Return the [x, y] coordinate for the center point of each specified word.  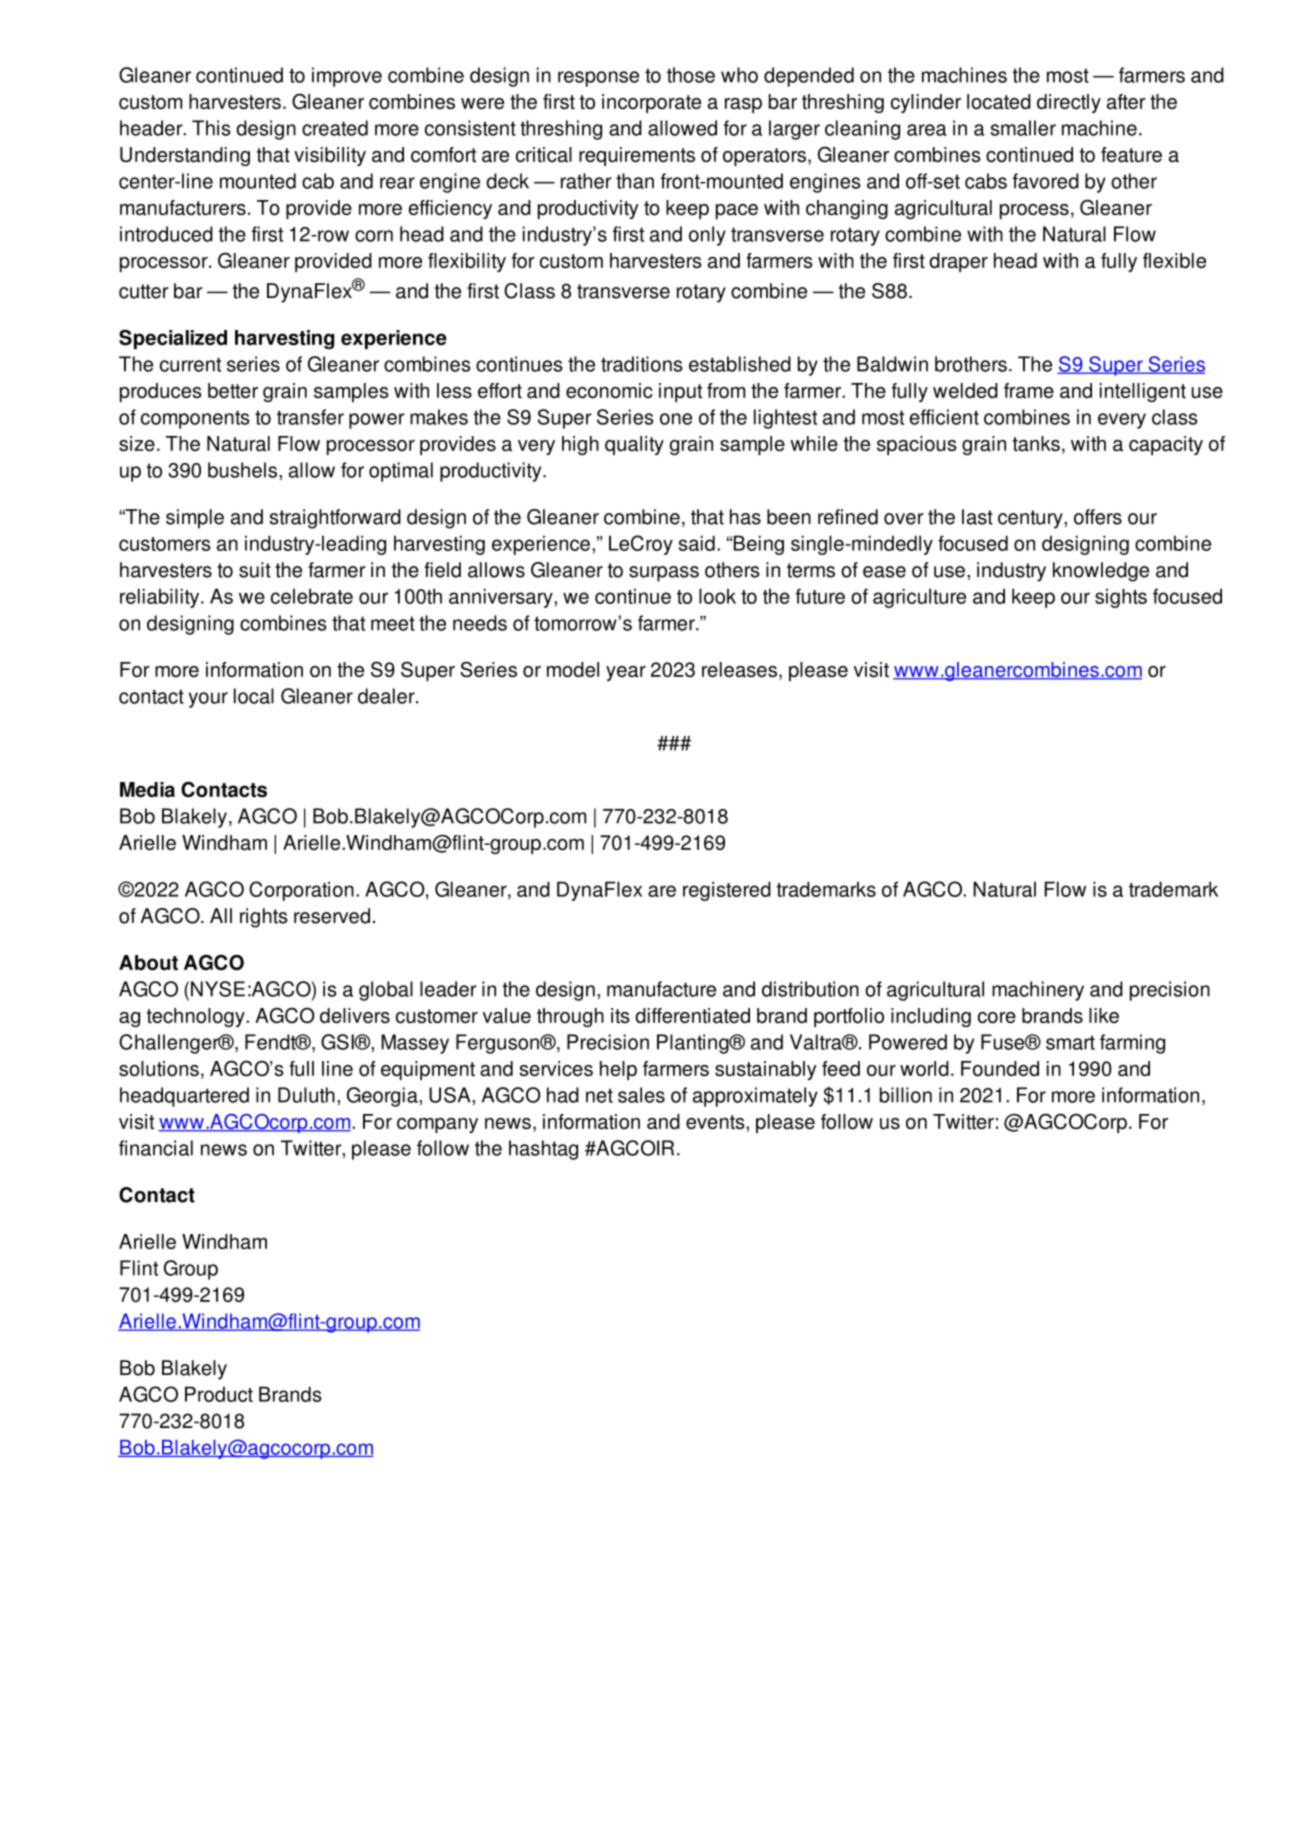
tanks [1036, 444]
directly [1069, 103]
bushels [244, 470]
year [626, 673]
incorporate [651, 103]
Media [147, 790]
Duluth [306, 1095]
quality [634, 445]
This [211, 128]
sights [1121, 598]
